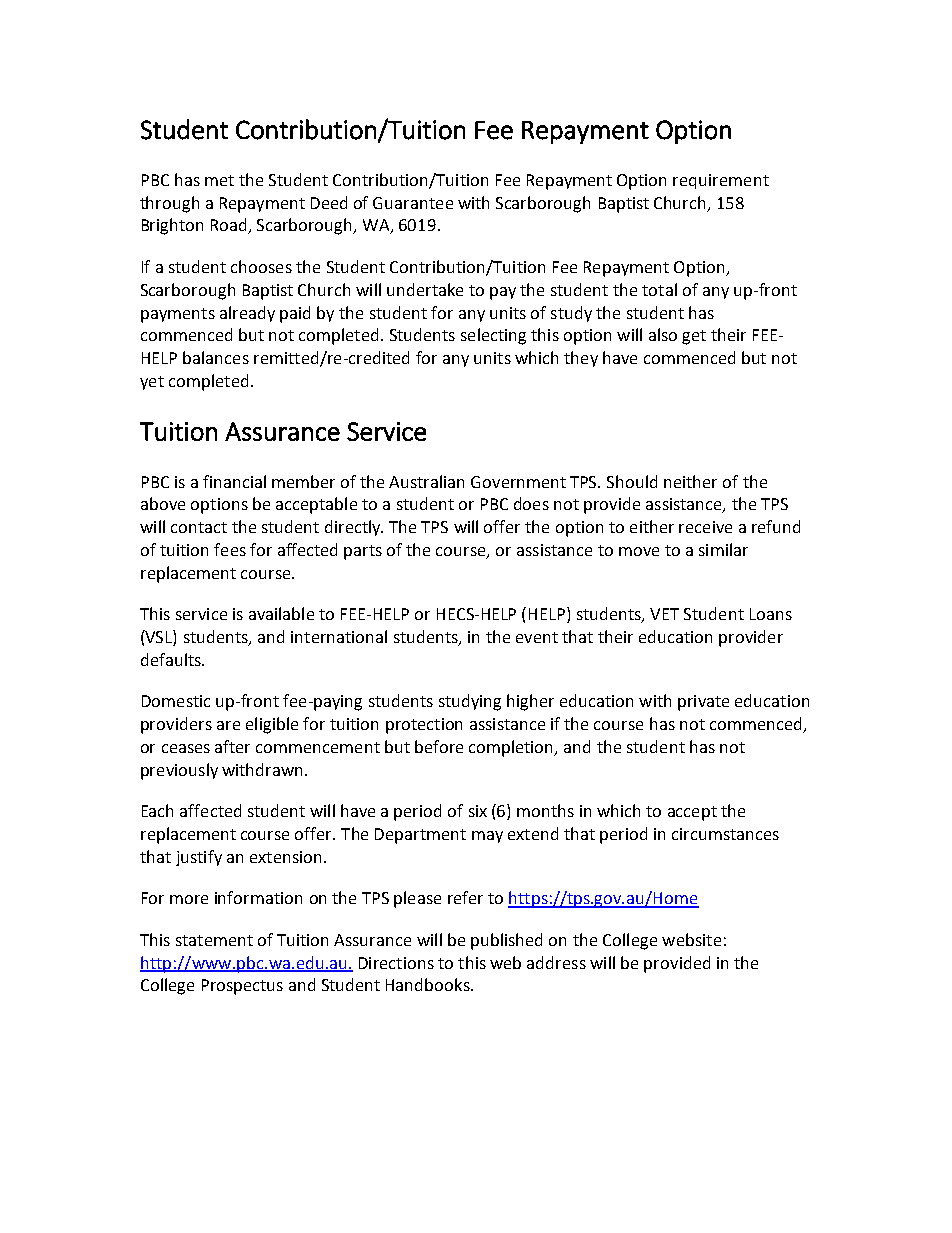 Image resolution: width=952 pixels, height=1233 pixels. I want to click on similar, so click(723, 549).
